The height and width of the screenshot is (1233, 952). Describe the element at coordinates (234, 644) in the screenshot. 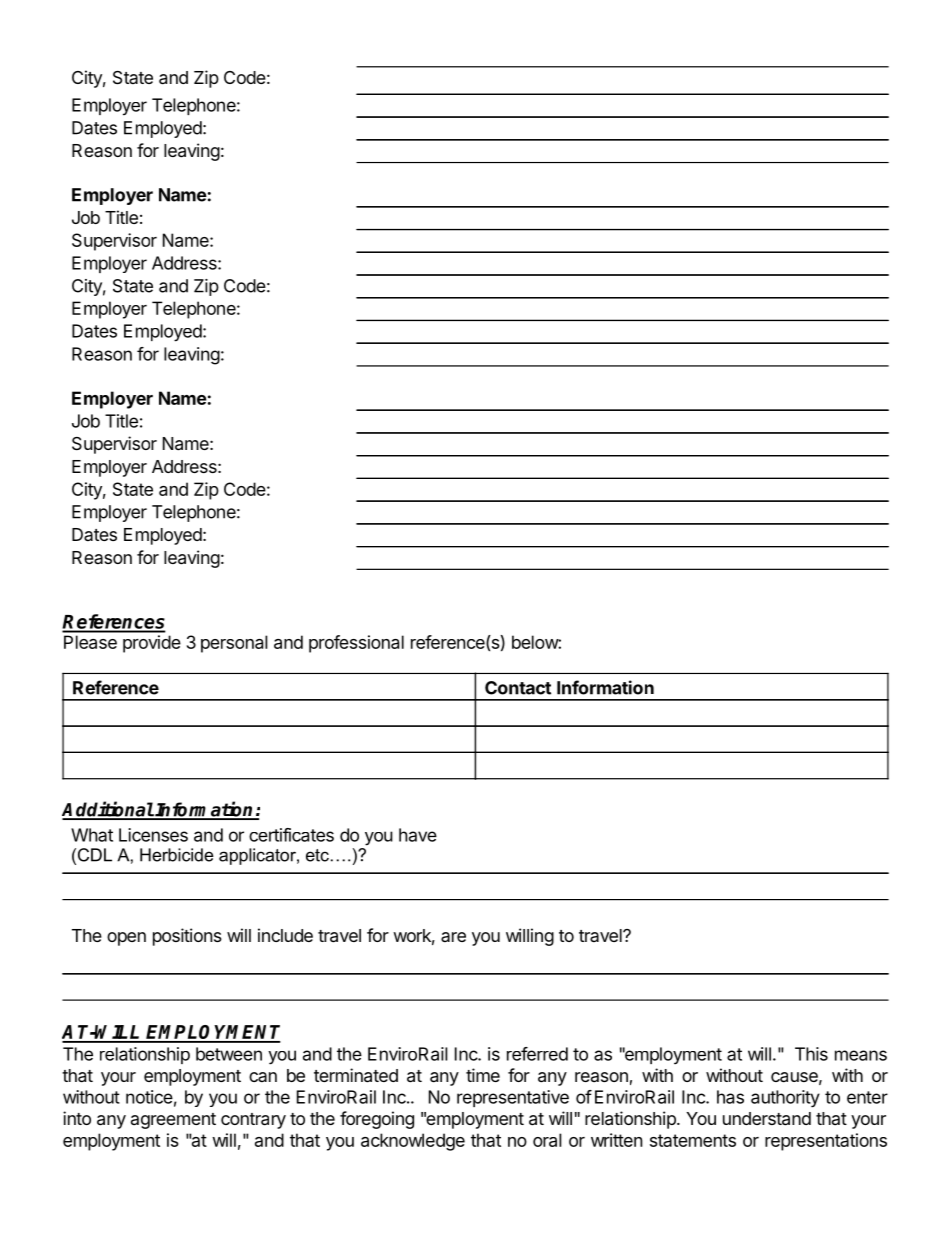

I see `personal` at that location.
